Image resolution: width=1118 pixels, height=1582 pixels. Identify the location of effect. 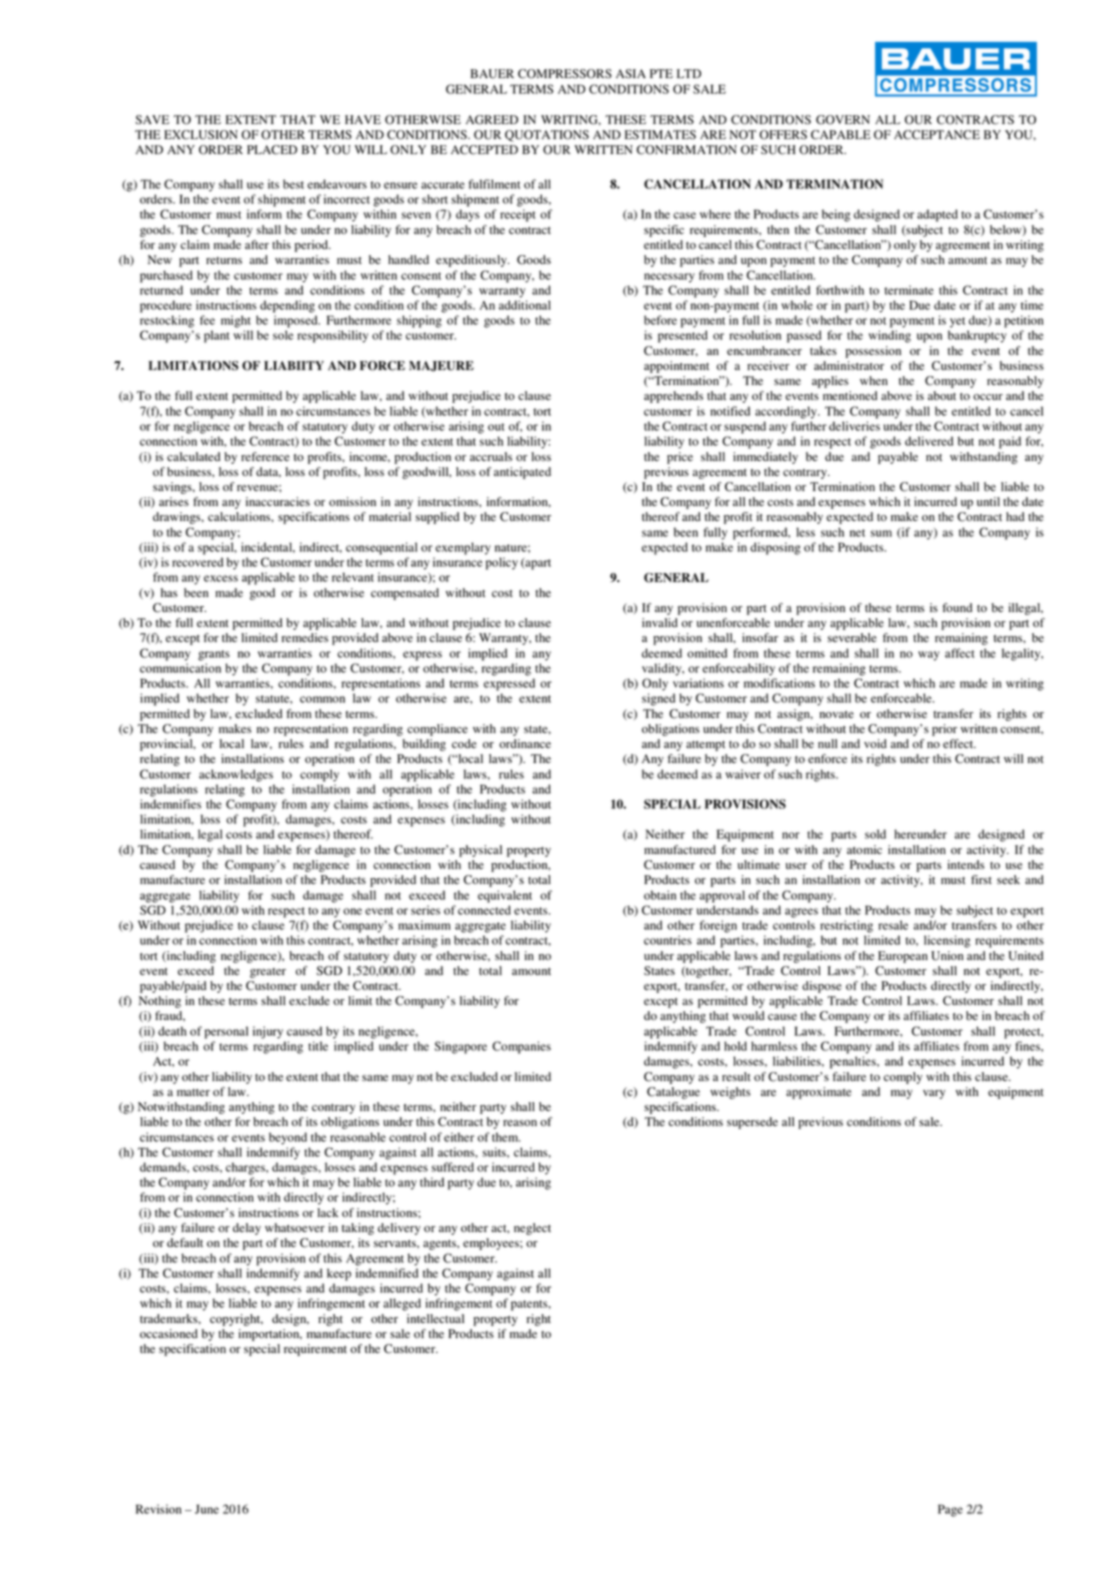
(959, 743).
